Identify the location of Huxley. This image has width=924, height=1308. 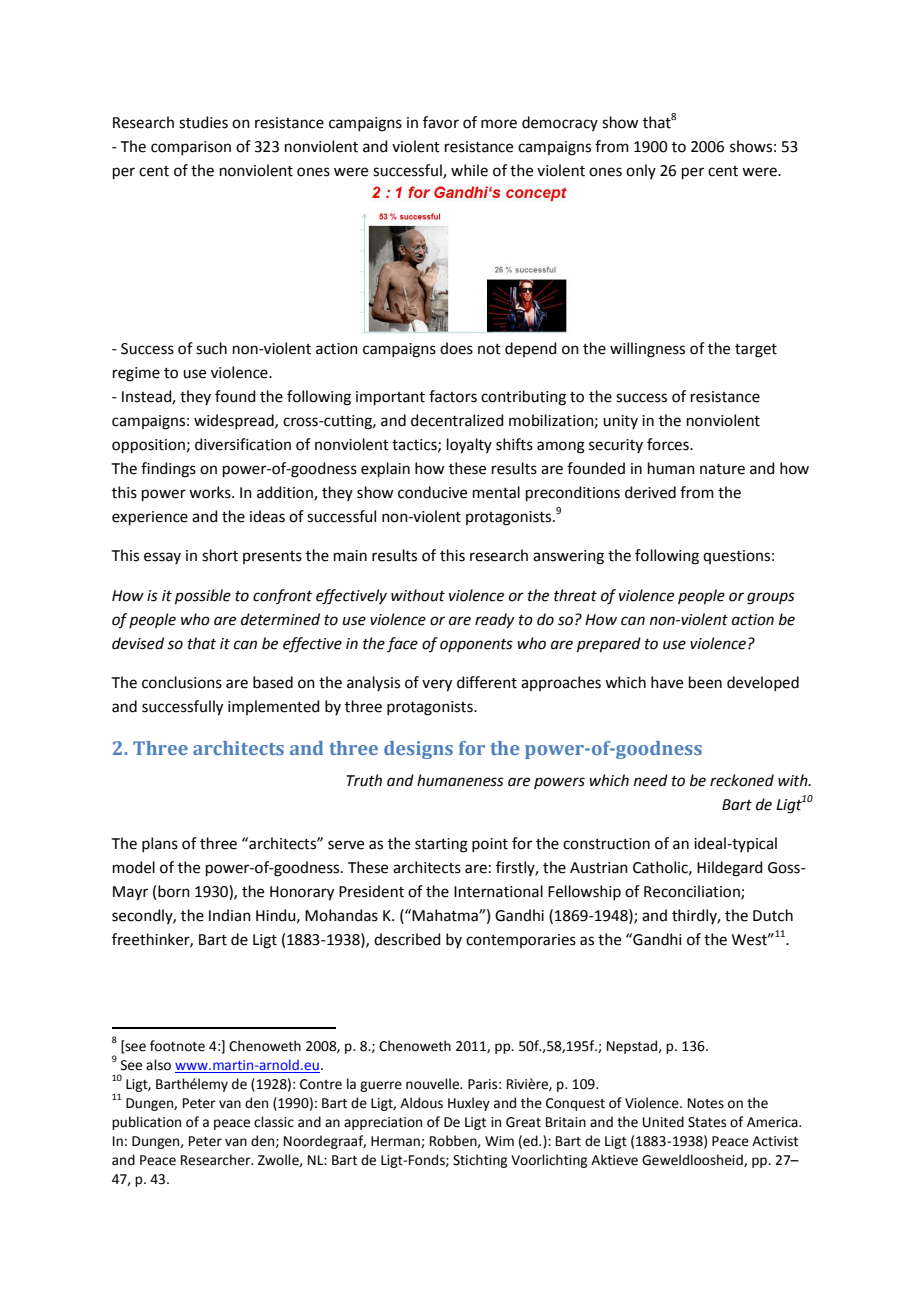
(469, 1104).
